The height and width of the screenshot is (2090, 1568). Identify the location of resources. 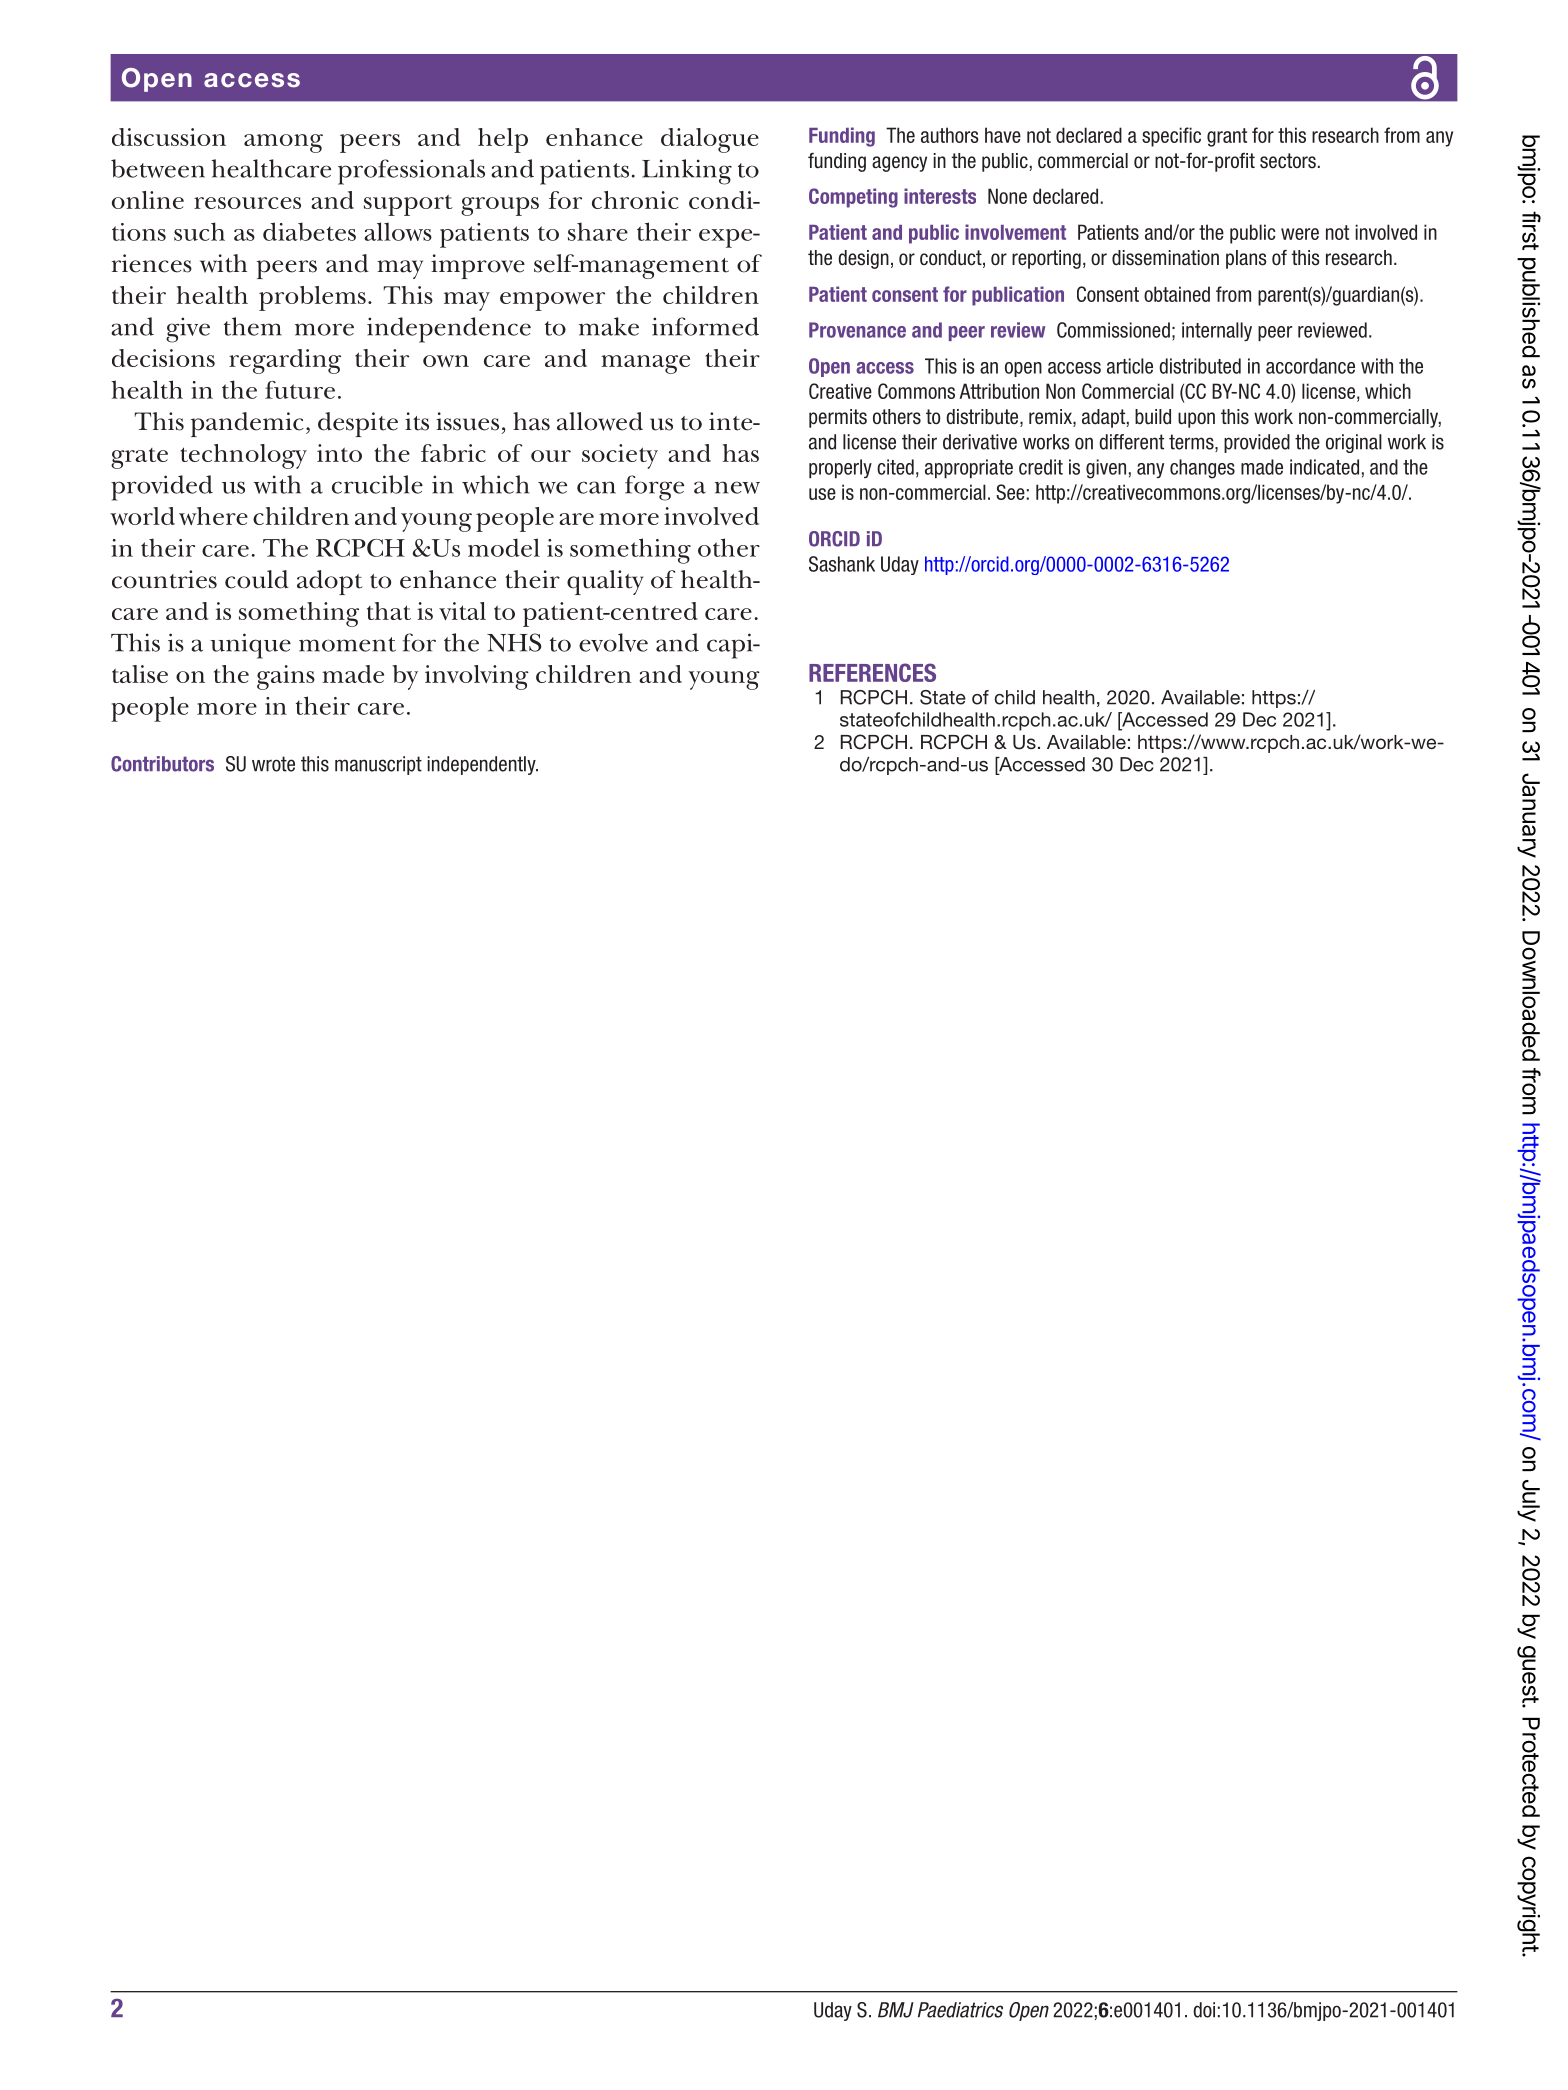
(247, 203).
